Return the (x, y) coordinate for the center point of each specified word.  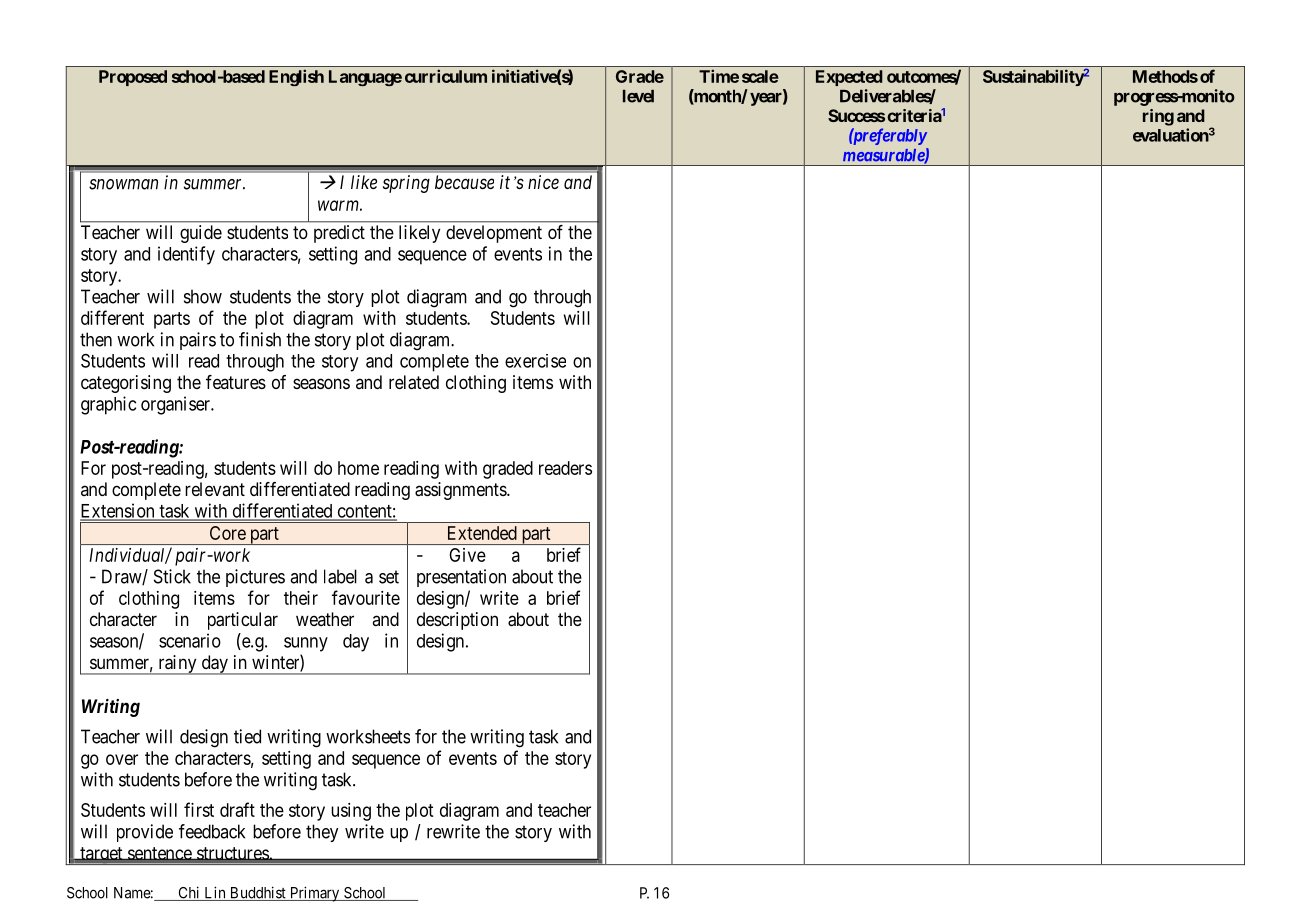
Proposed (133, 78)
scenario (190, 640)
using (351, 812)
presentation (461, 578)
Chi (189, 893)
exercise (535, 361)
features (236, 382)
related (414, 382)
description (457, 621)
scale (760, 76)
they (322, 833)
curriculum (446, 76)
